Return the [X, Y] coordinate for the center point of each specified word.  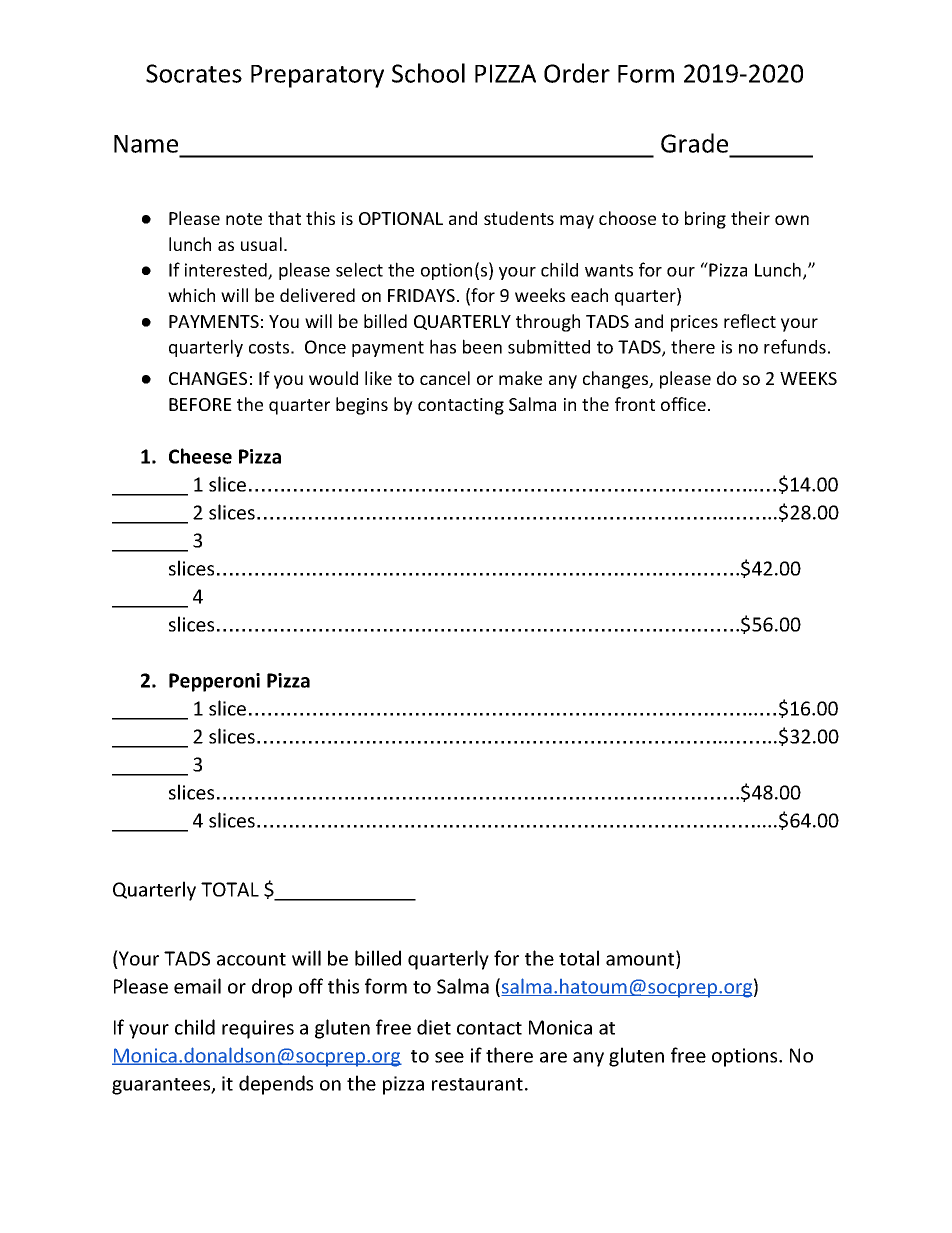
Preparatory [317, 76]
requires [258, 1029]
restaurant [477, 1084]
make [520, 378]
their [750, 218]
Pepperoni [214, 682]
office [683, 404]
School [428, 73]
